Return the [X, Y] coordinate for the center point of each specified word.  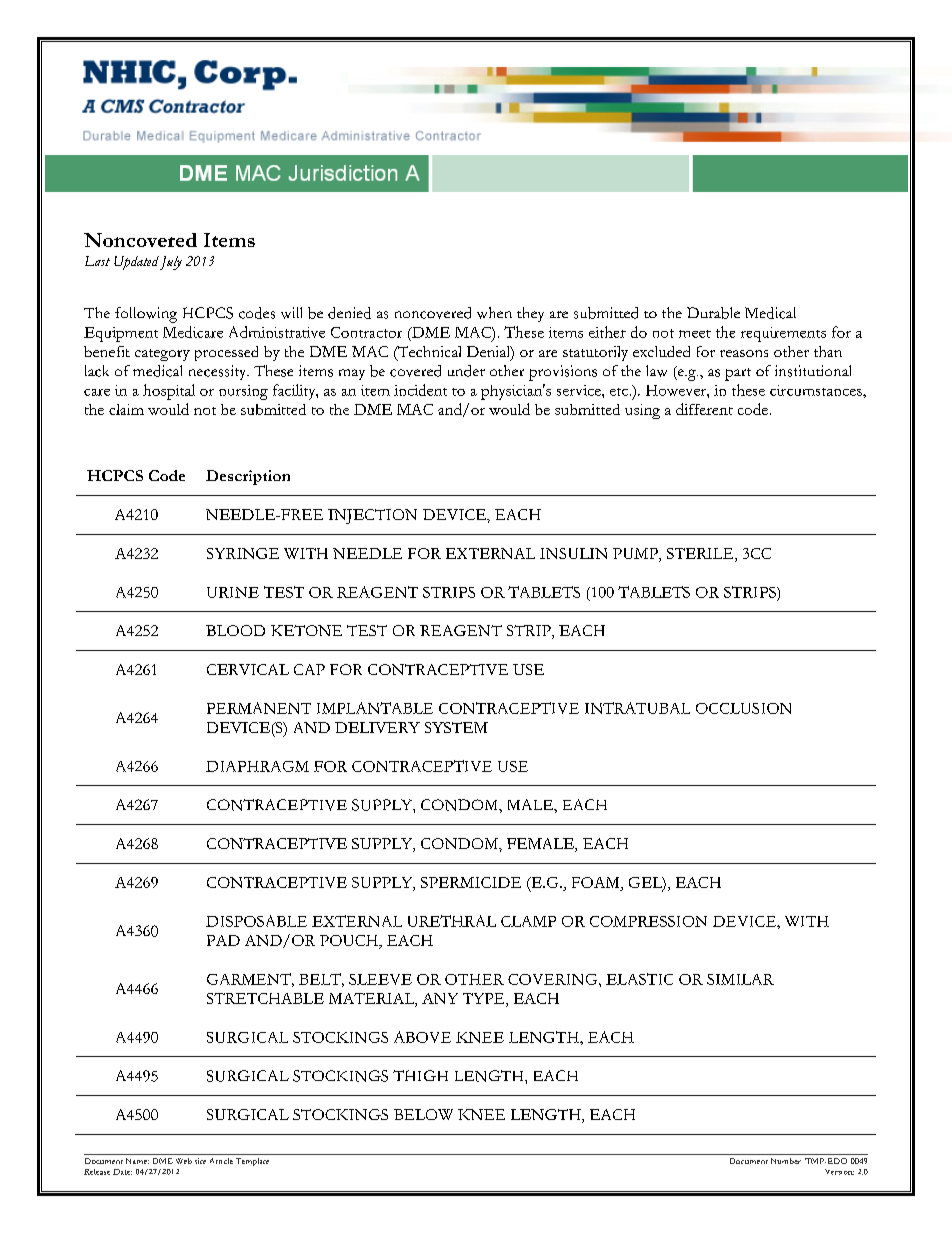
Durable [713, 313]
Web [184, 1161]
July [171, 263]
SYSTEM [456, 727]
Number [786, 1161]
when [494, 313]
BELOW [423, 1114]
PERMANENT [259, 708]
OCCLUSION [743, 708]
